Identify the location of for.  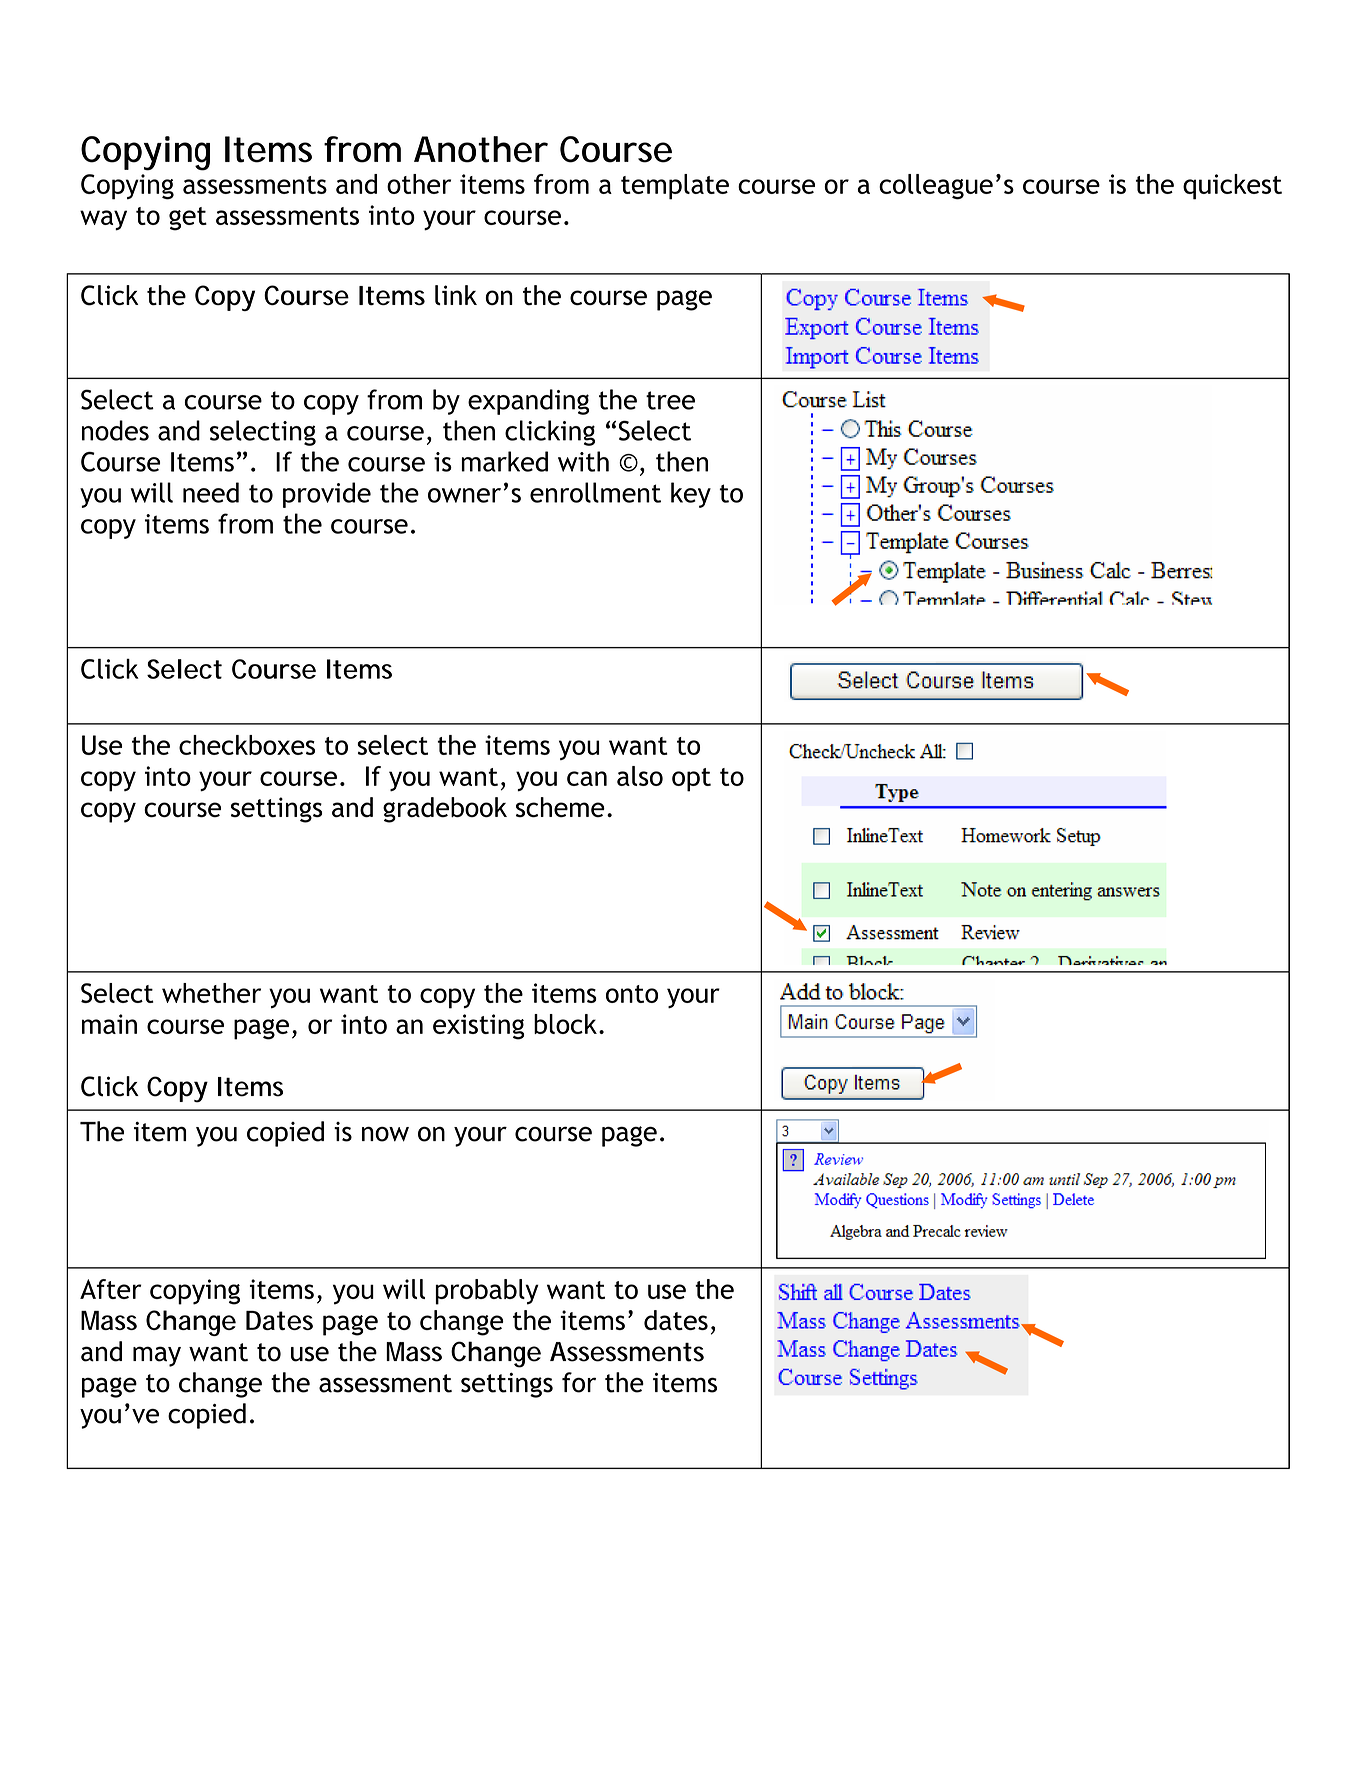
(579, 1382).
